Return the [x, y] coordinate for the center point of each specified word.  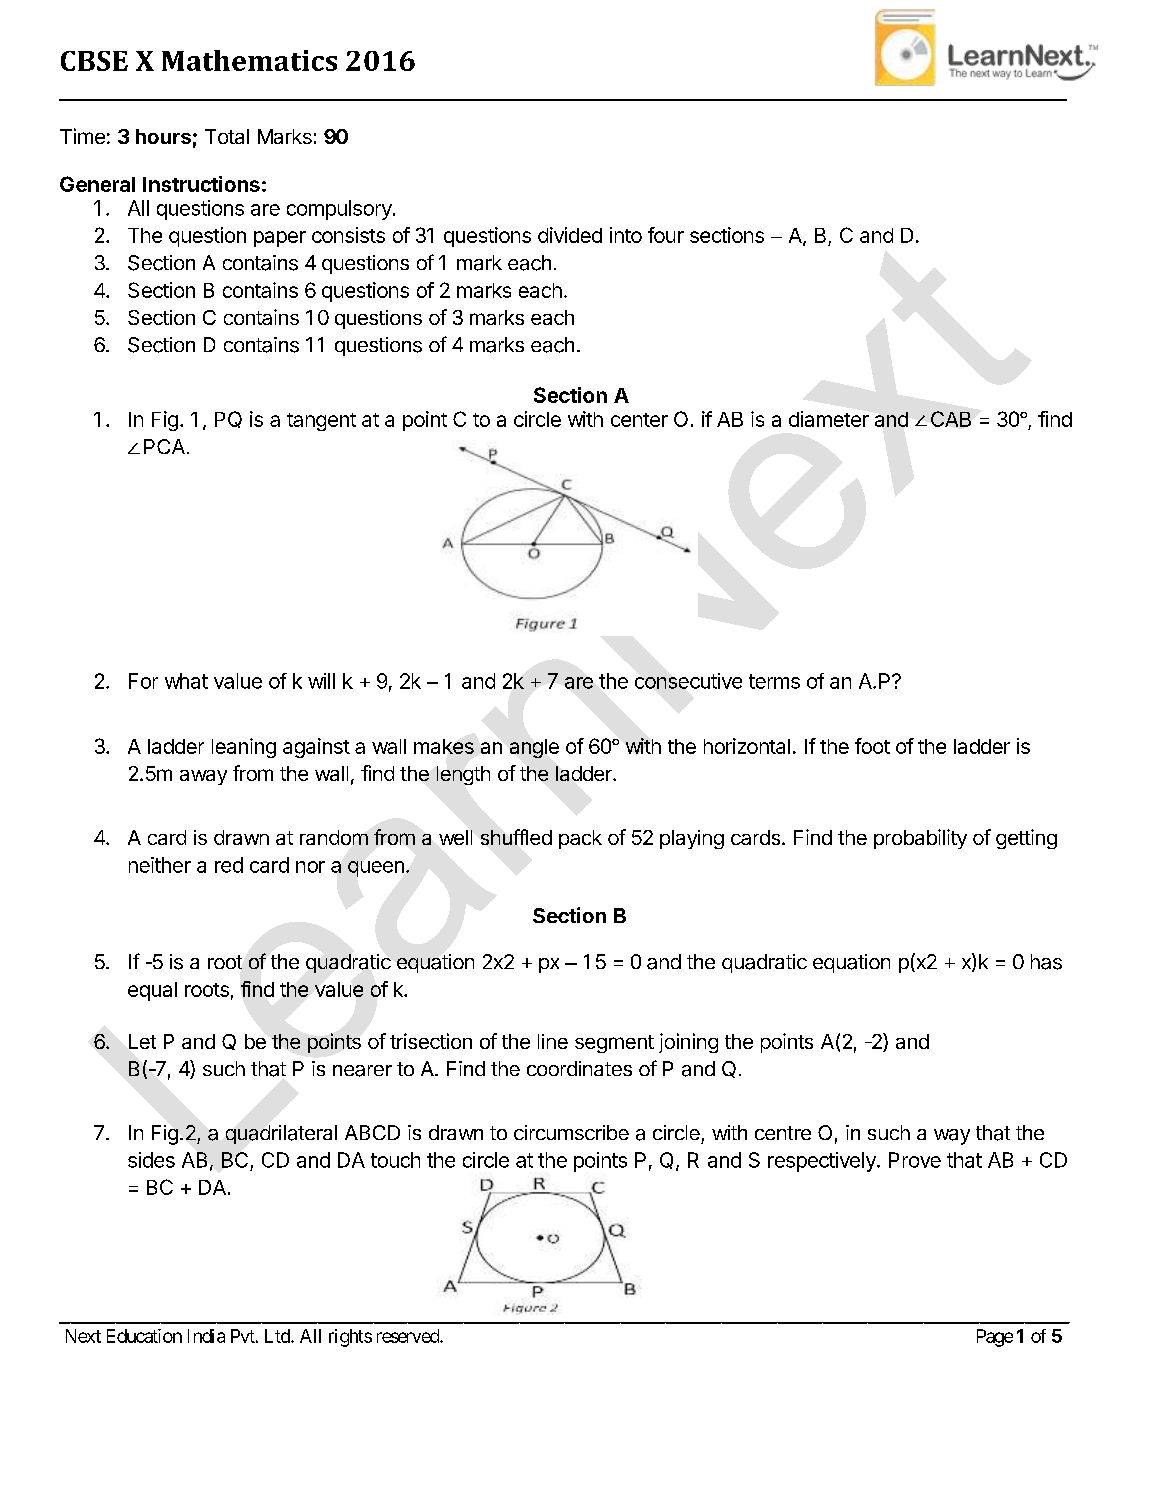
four [666, 235]
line [553, 1041]
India [206, 1336]
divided [570, 235]
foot [872, 746]
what [186, 681]
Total [227, 136]
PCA [164, 446]
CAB [951, 419]
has [1046, 962]
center [639, 420]
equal [152, 991]
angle [534, 748]
